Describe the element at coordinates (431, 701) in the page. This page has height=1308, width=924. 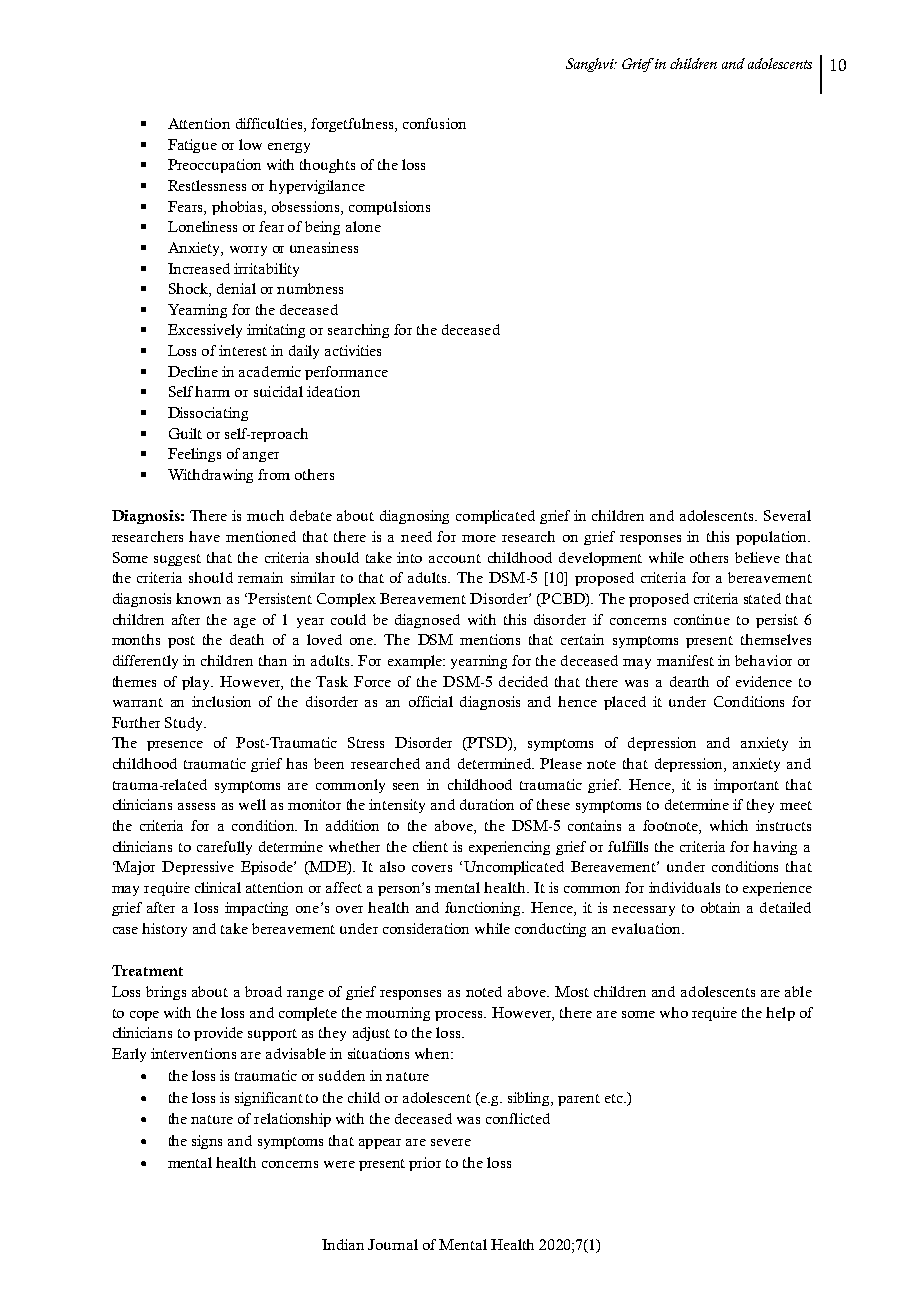
I see `official` at that location.
